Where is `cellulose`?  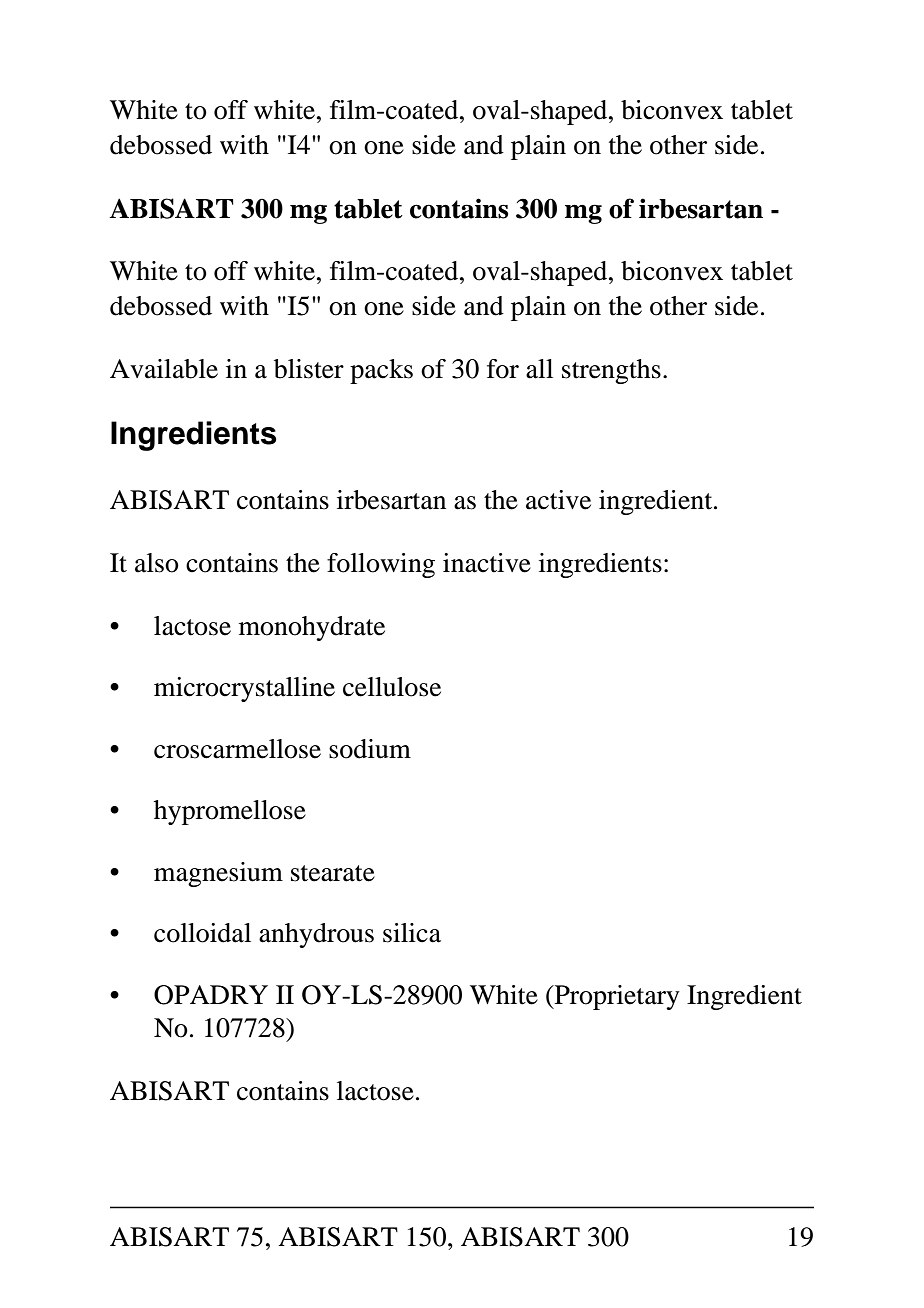 cellulose is located at coordinates (392, 687).
